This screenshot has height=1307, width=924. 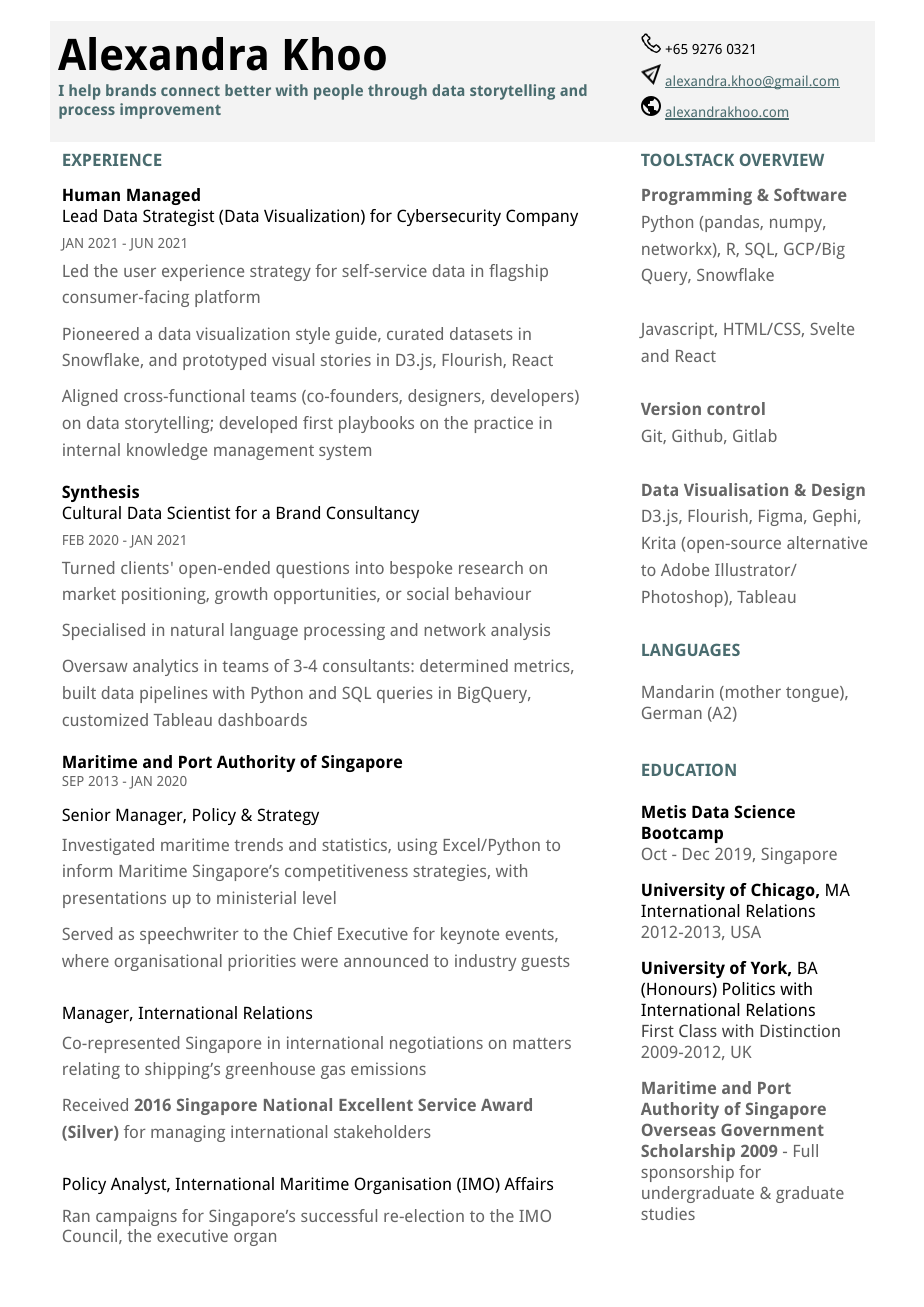 I want to click on through, so click(x=397, y=92).
